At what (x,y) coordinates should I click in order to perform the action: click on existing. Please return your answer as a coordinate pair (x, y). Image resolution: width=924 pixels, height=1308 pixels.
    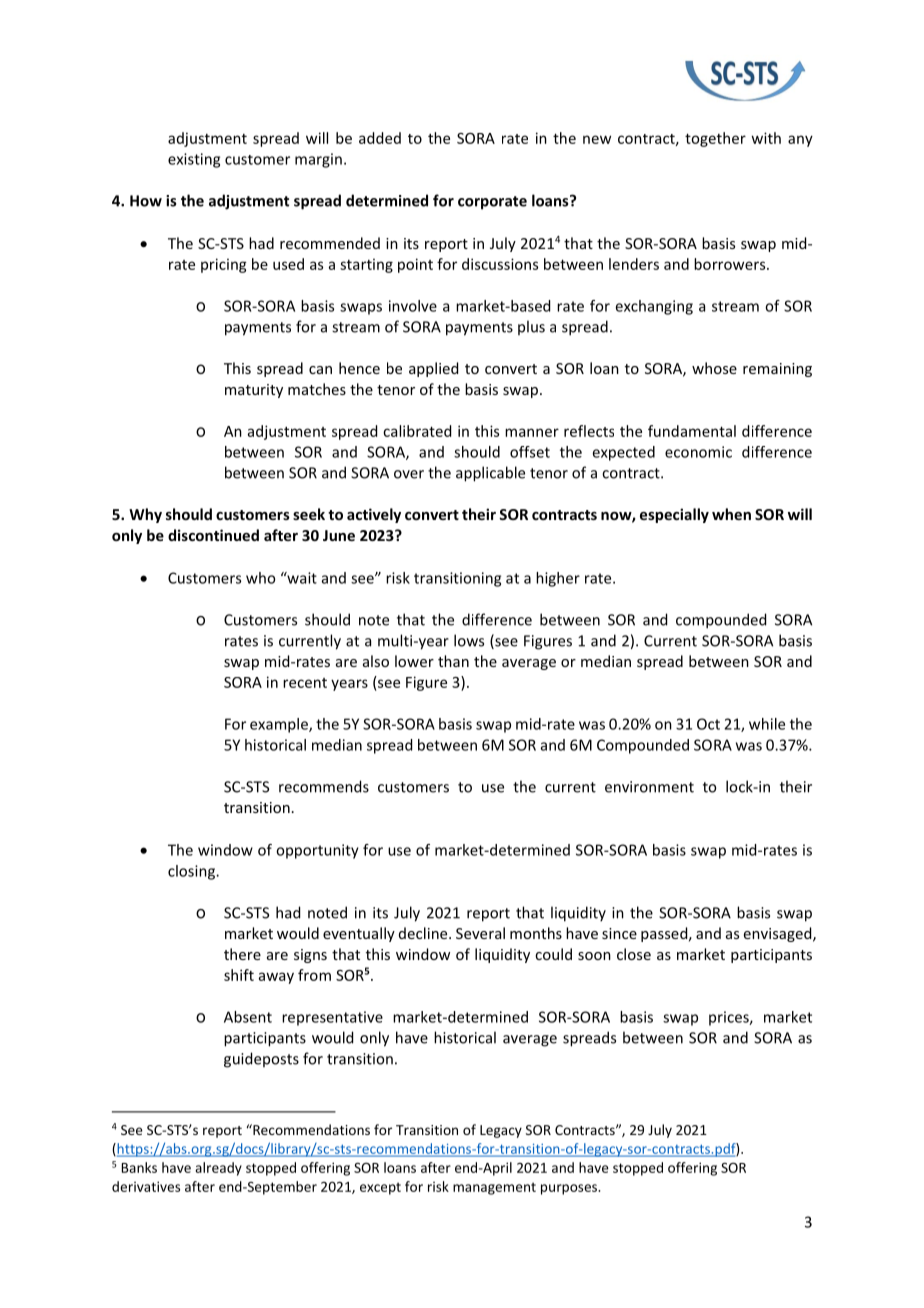
    Looking at the image, I should click on (194, 160).
